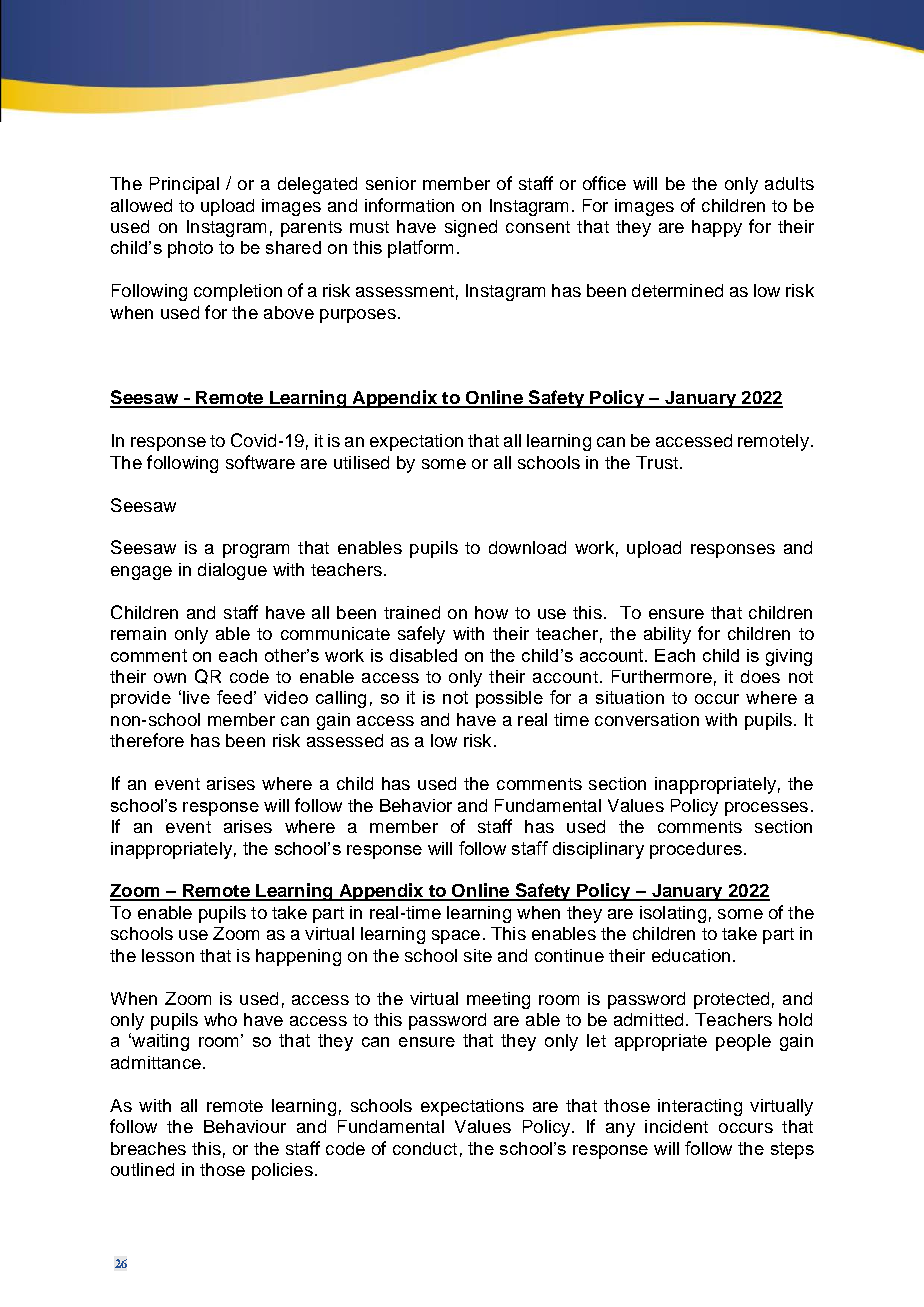 This document has width=924, height=1307. I want to click on signed, so click(471, 228).
